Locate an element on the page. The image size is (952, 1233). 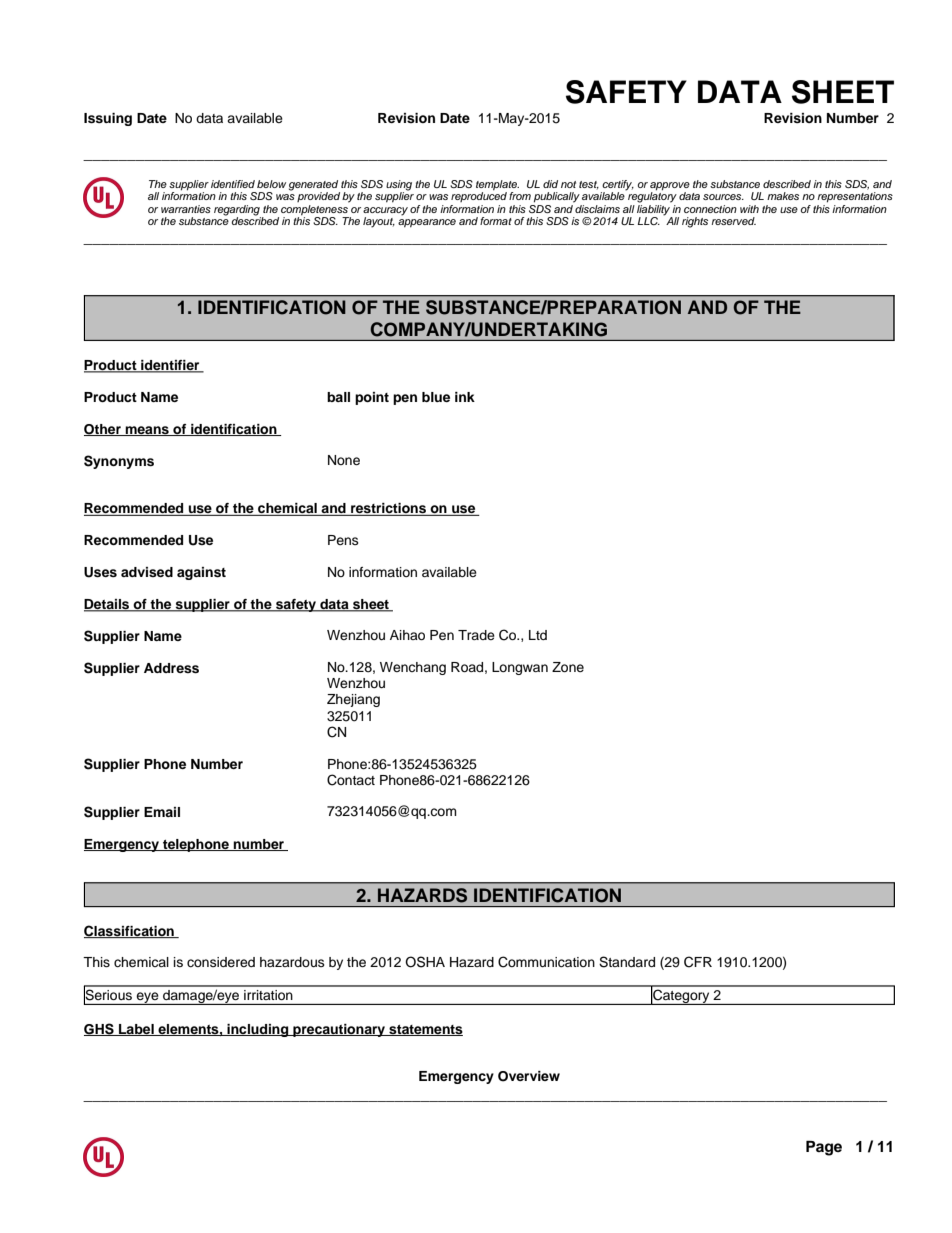
makes is located at coordinates (783, 196).
